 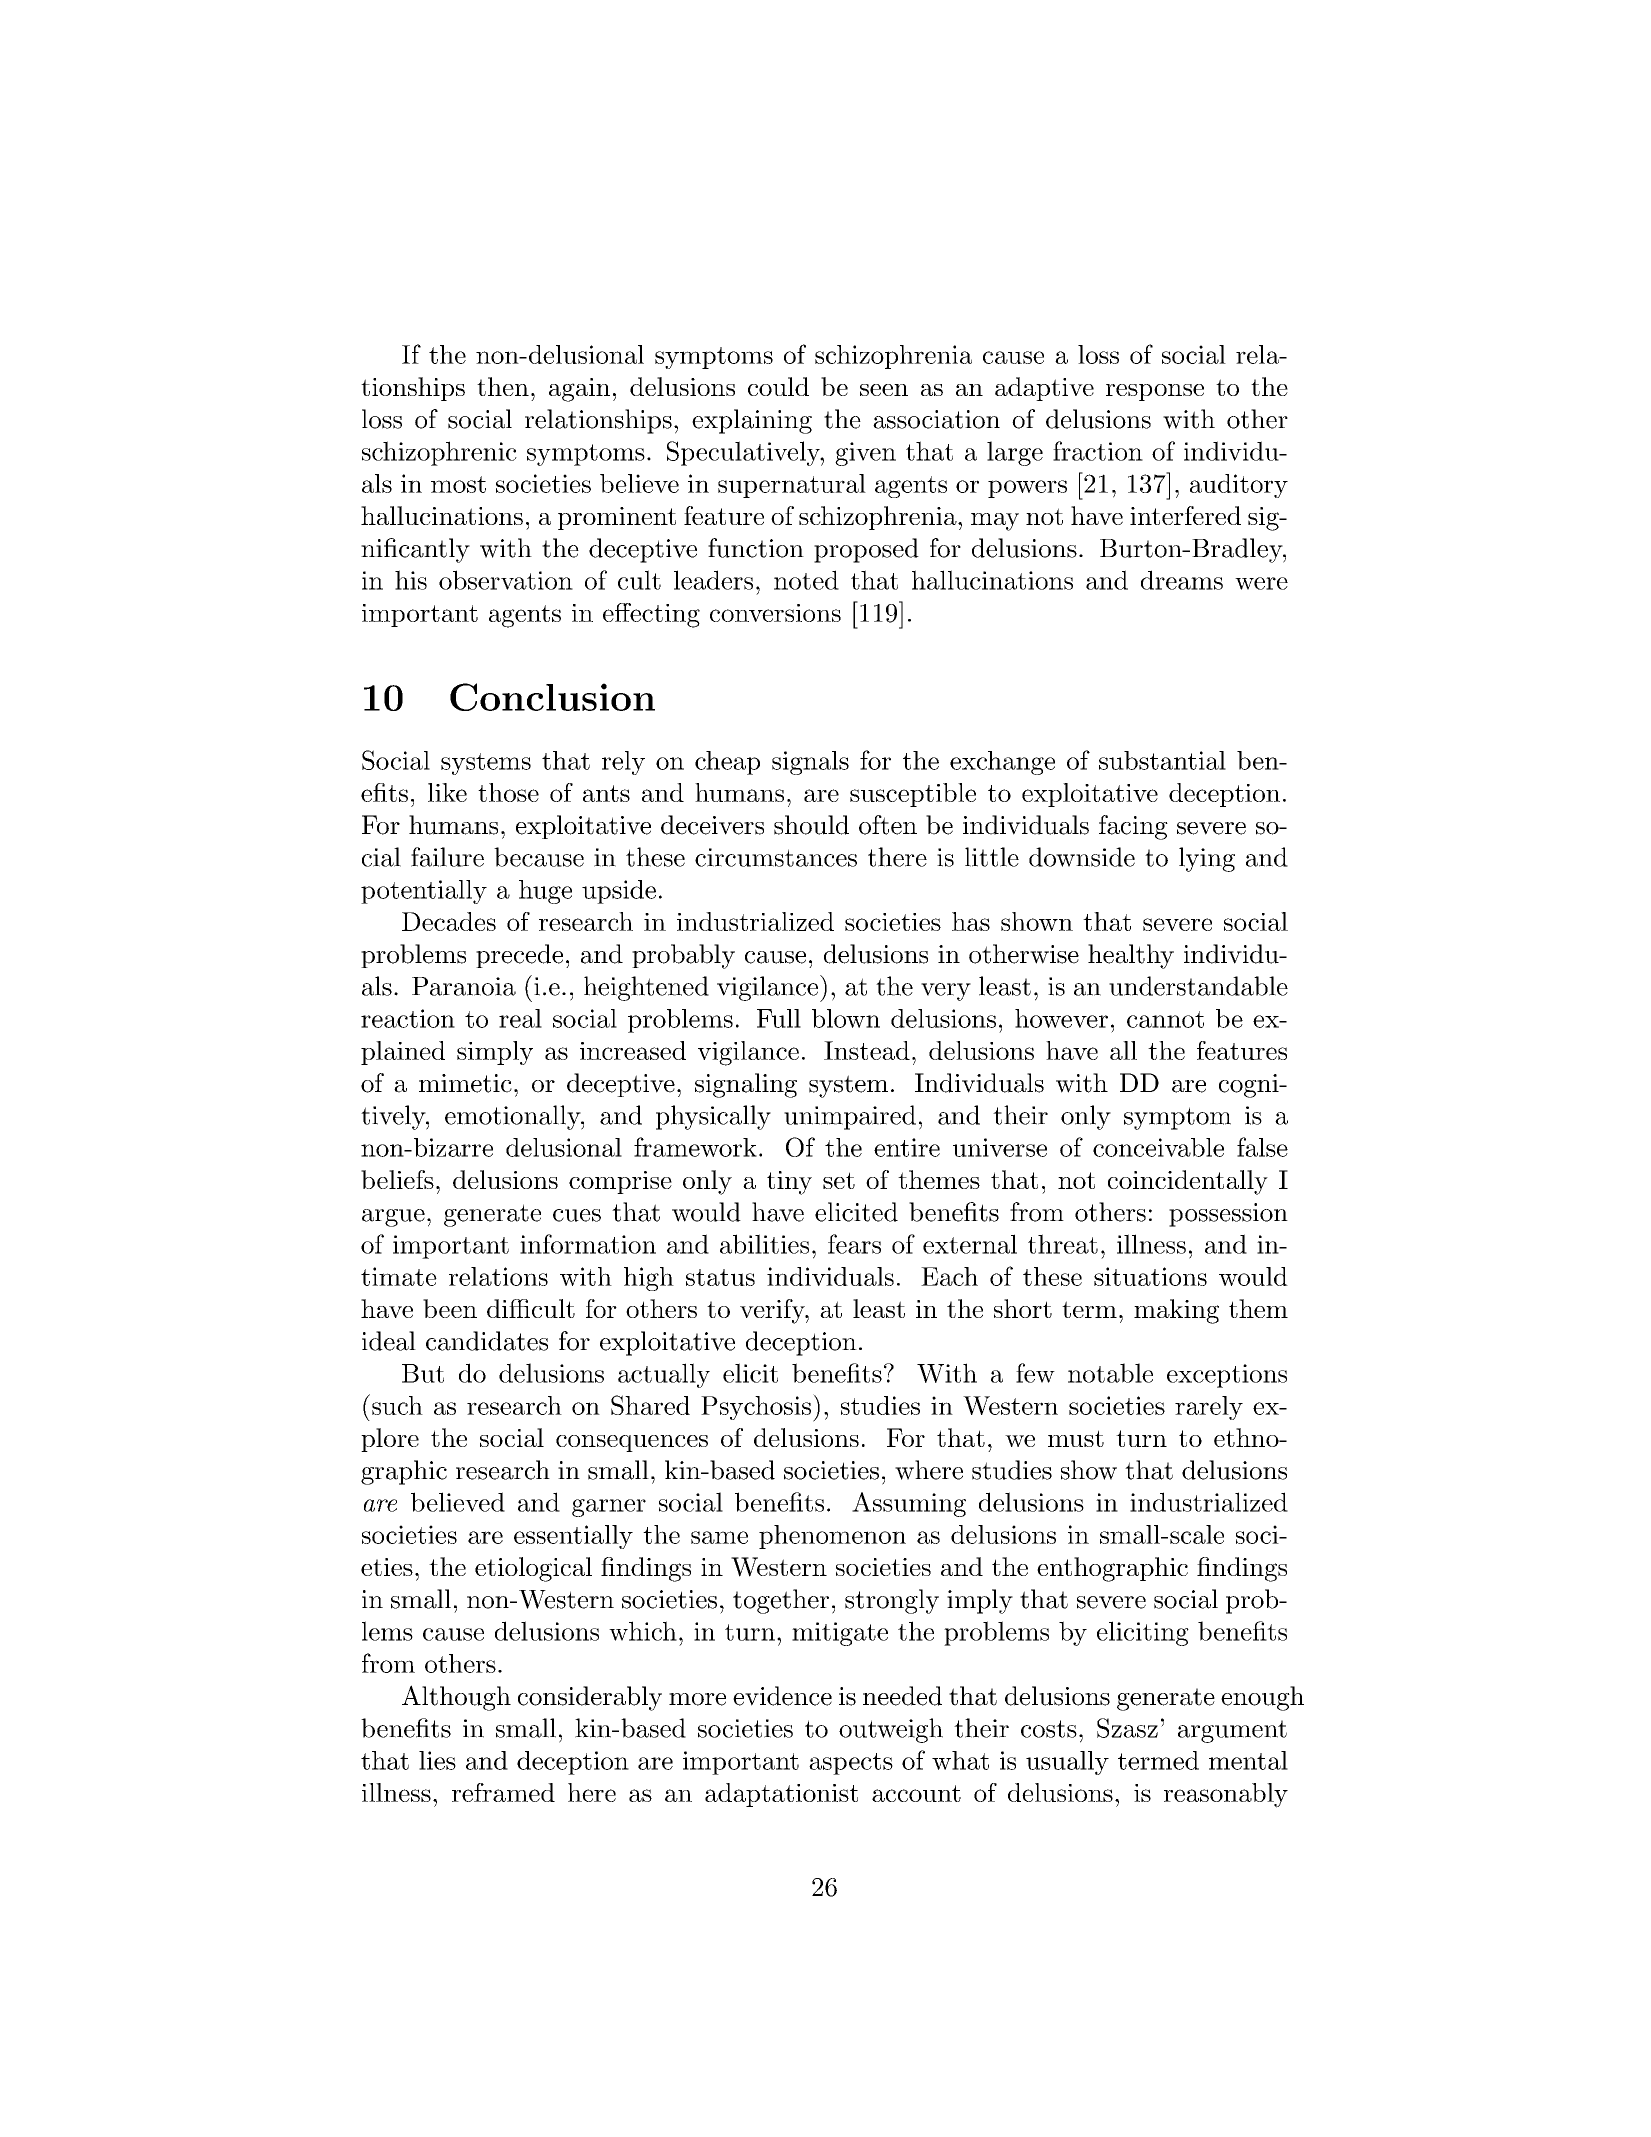 I want to click on reframed, so click(x=503, y=1792).
